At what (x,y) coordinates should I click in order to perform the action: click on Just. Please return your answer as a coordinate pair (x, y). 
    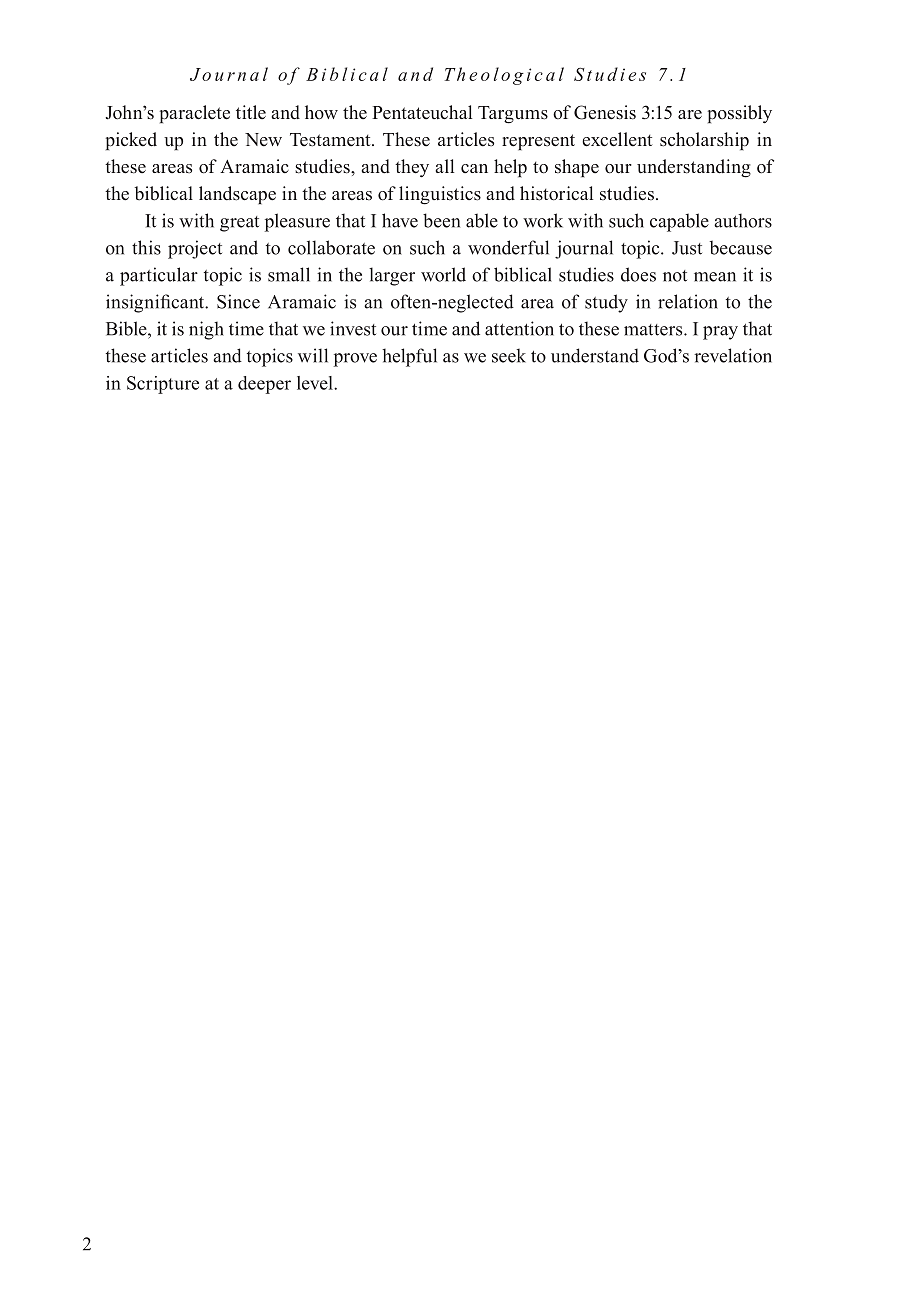
    Looking at the image, I should click on (687, 248).
